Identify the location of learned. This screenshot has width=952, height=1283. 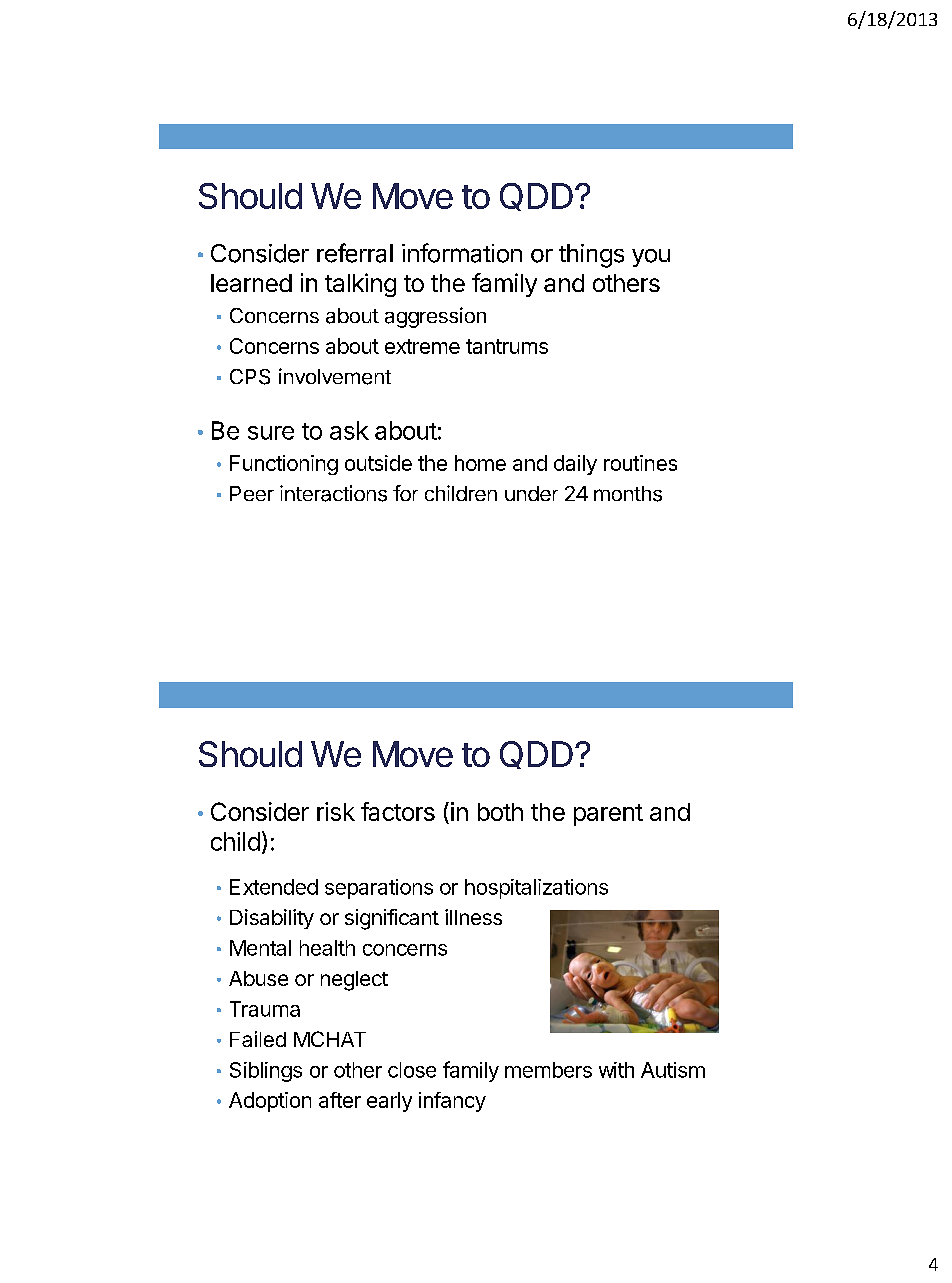
(251, 283).
